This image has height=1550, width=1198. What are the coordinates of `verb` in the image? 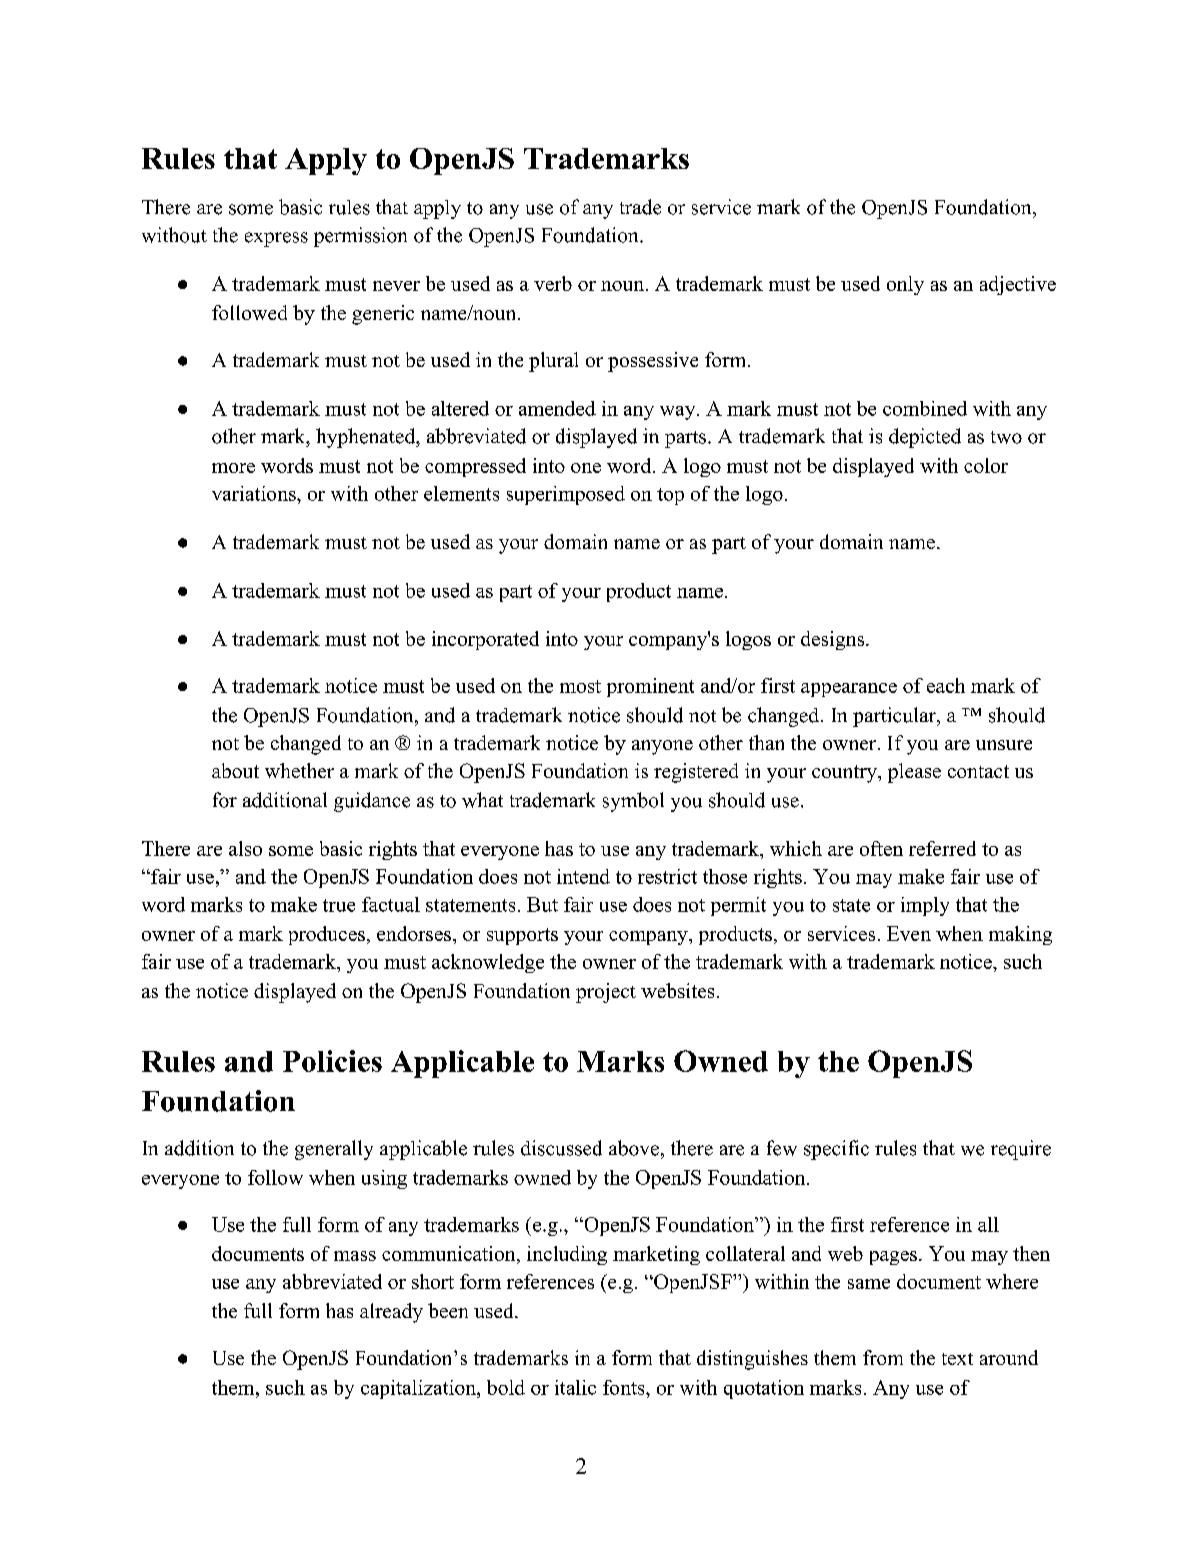 It's located at (553, 283).
